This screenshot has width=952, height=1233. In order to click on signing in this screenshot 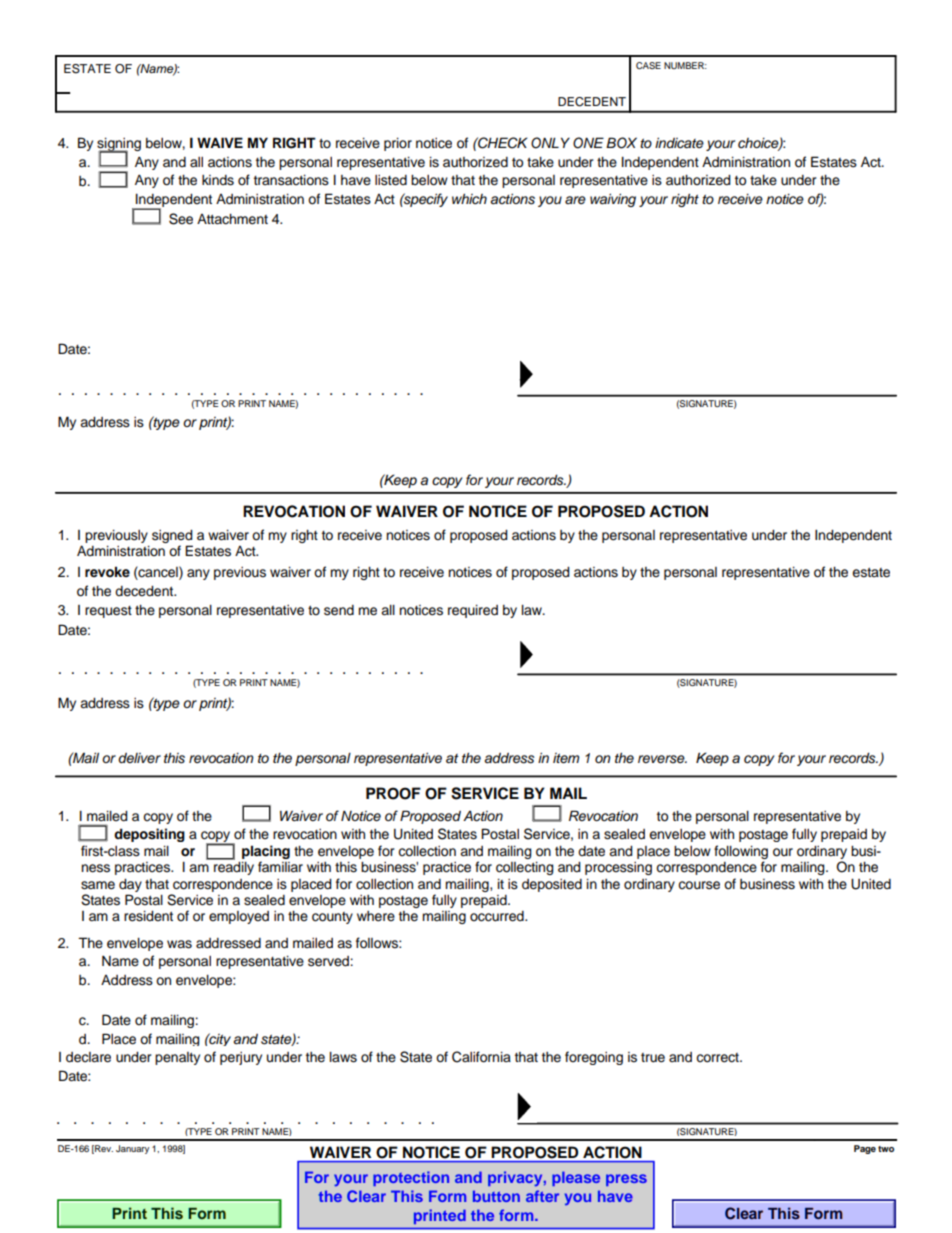, I will do `click(119, 146)`.
